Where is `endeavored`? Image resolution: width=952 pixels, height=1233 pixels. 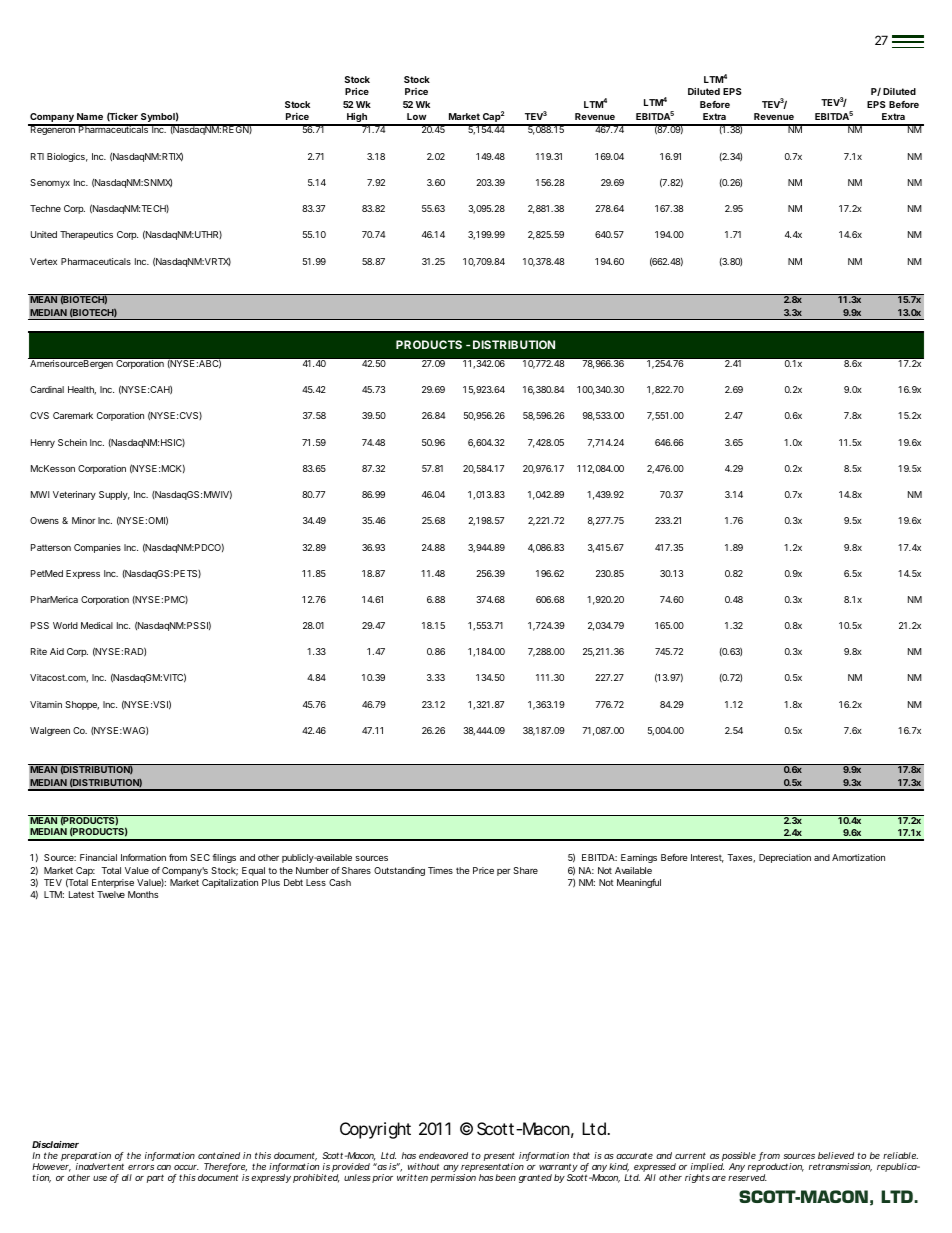 endeavored is located at coordinates (443, 1155).
